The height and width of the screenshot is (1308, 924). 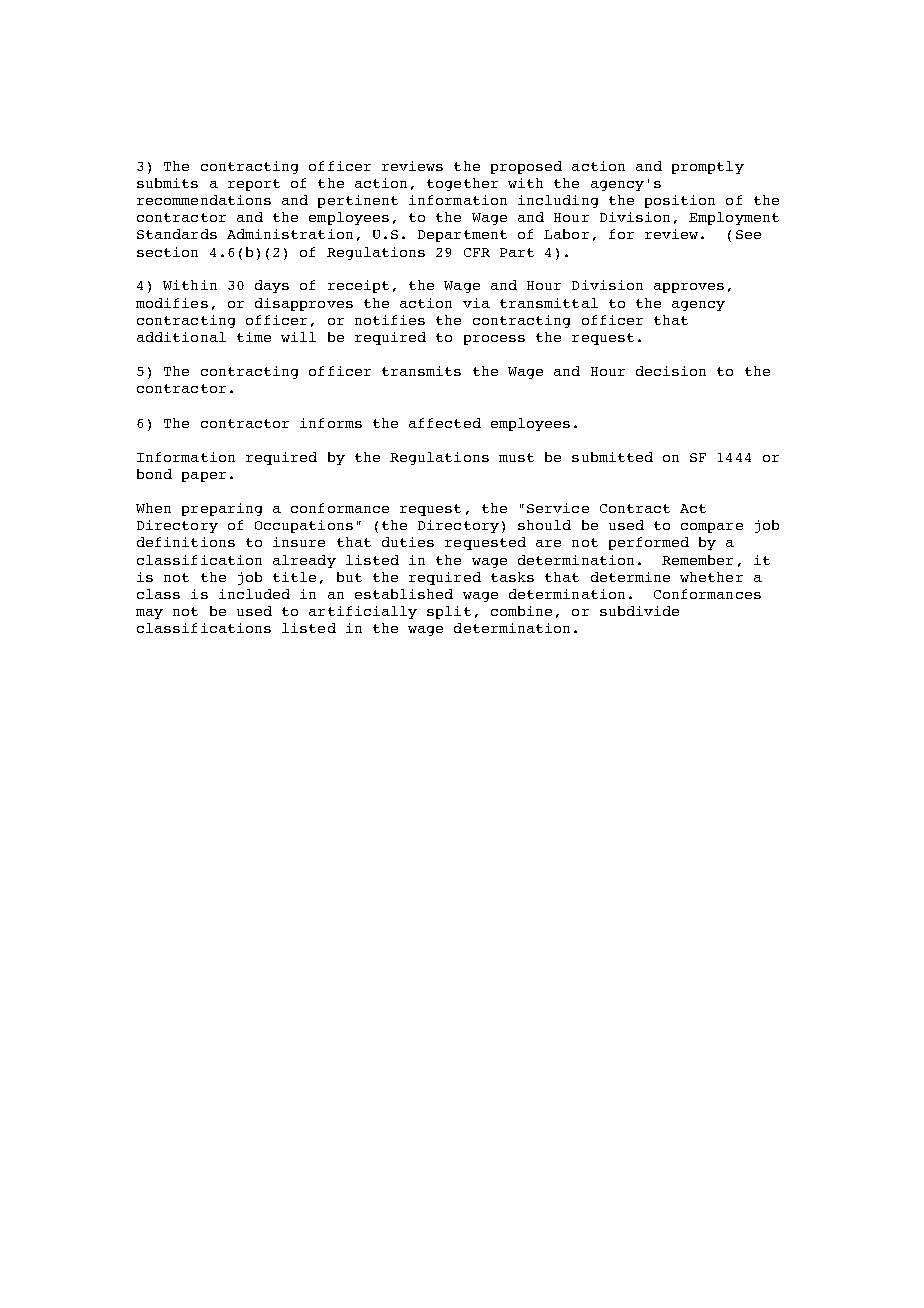 What do you see at coordinates (708, 167) in the screenshot?
I see `promptly` at bounding box center [708, 167].
